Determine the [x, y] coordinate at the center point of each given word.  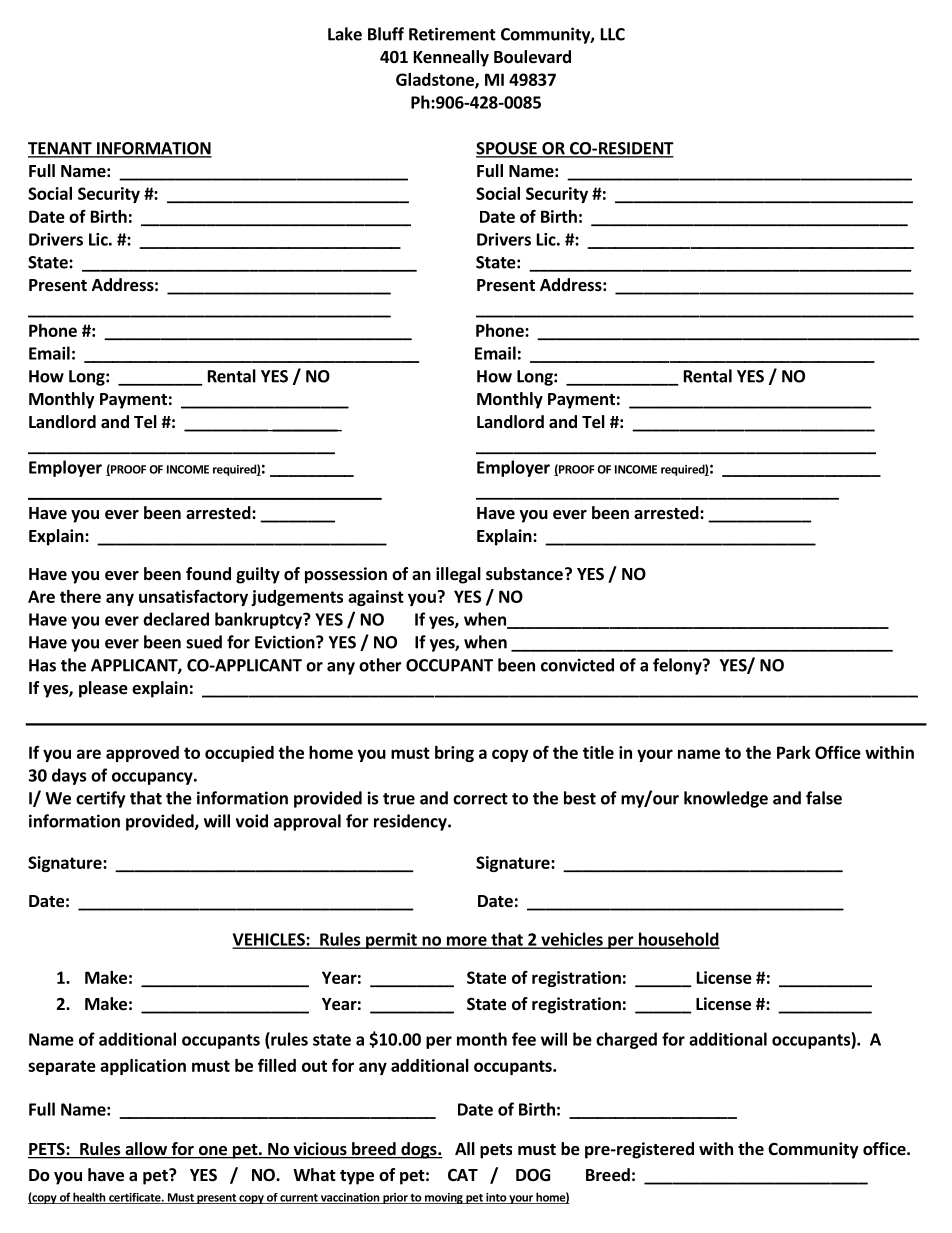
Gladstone [436, 80]
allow [146, 1150]
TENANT [61, 149]
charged [626, 1040]
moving [444, 1198]
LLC [613, 34]
